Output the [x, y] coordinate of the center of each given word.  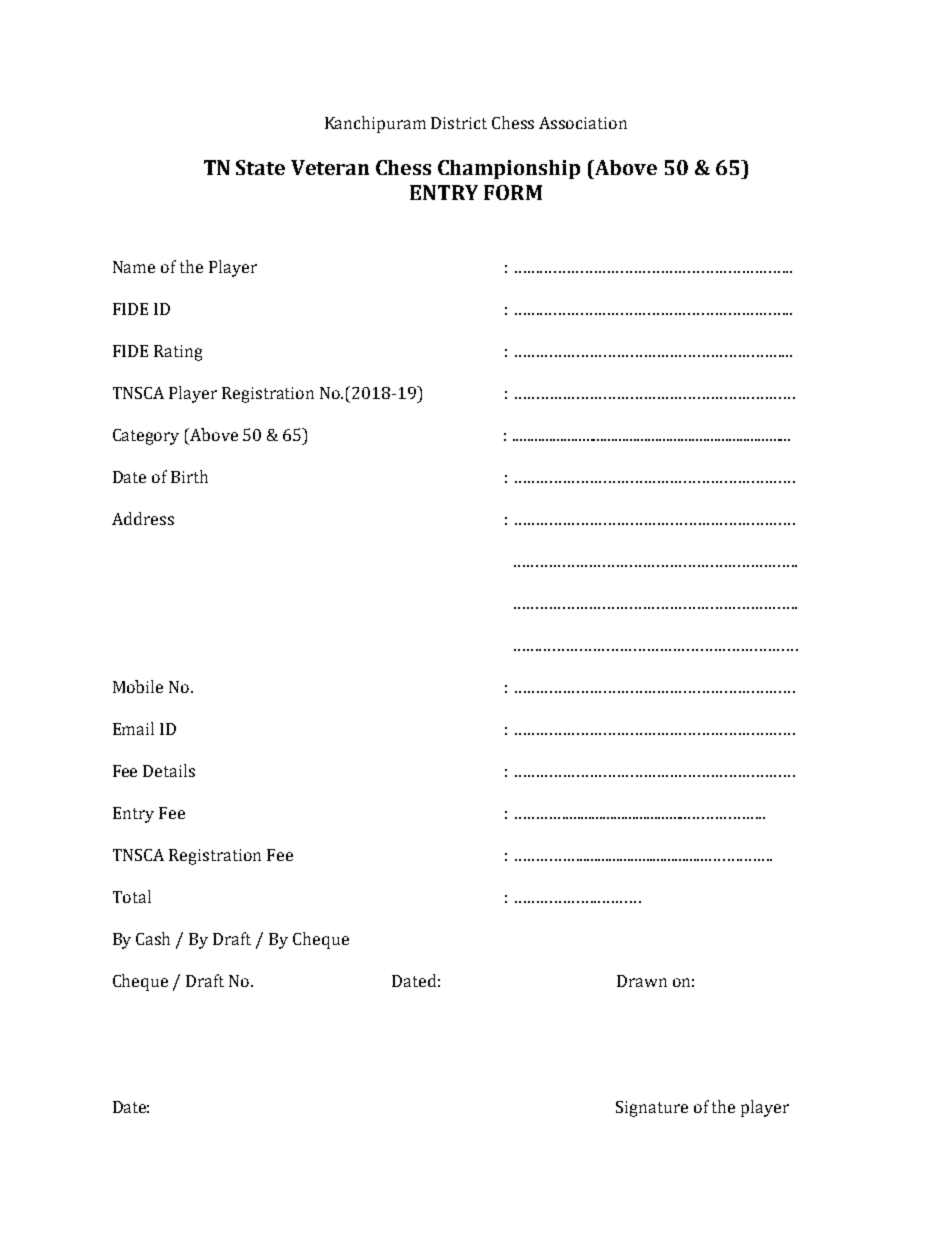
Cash [153, 938]
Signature [652, 1109]
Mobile [138, 686]
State [260, 167]
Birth [189, 476]
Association [583, 123]
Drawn [642, 981]
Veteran [330, 167]
